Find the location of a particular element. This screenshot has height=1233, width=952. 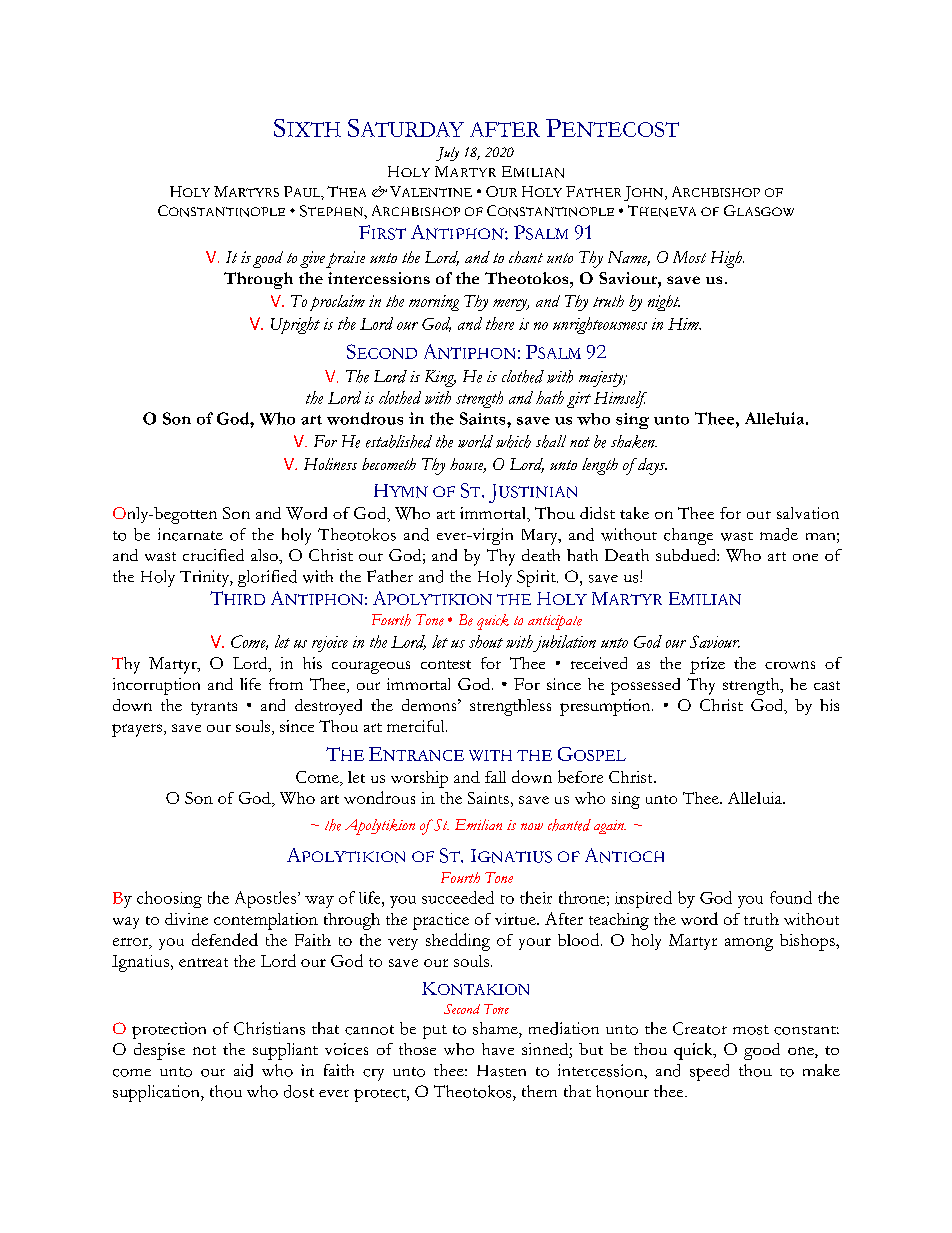

tyrants is located at coordinates (214, 708).
